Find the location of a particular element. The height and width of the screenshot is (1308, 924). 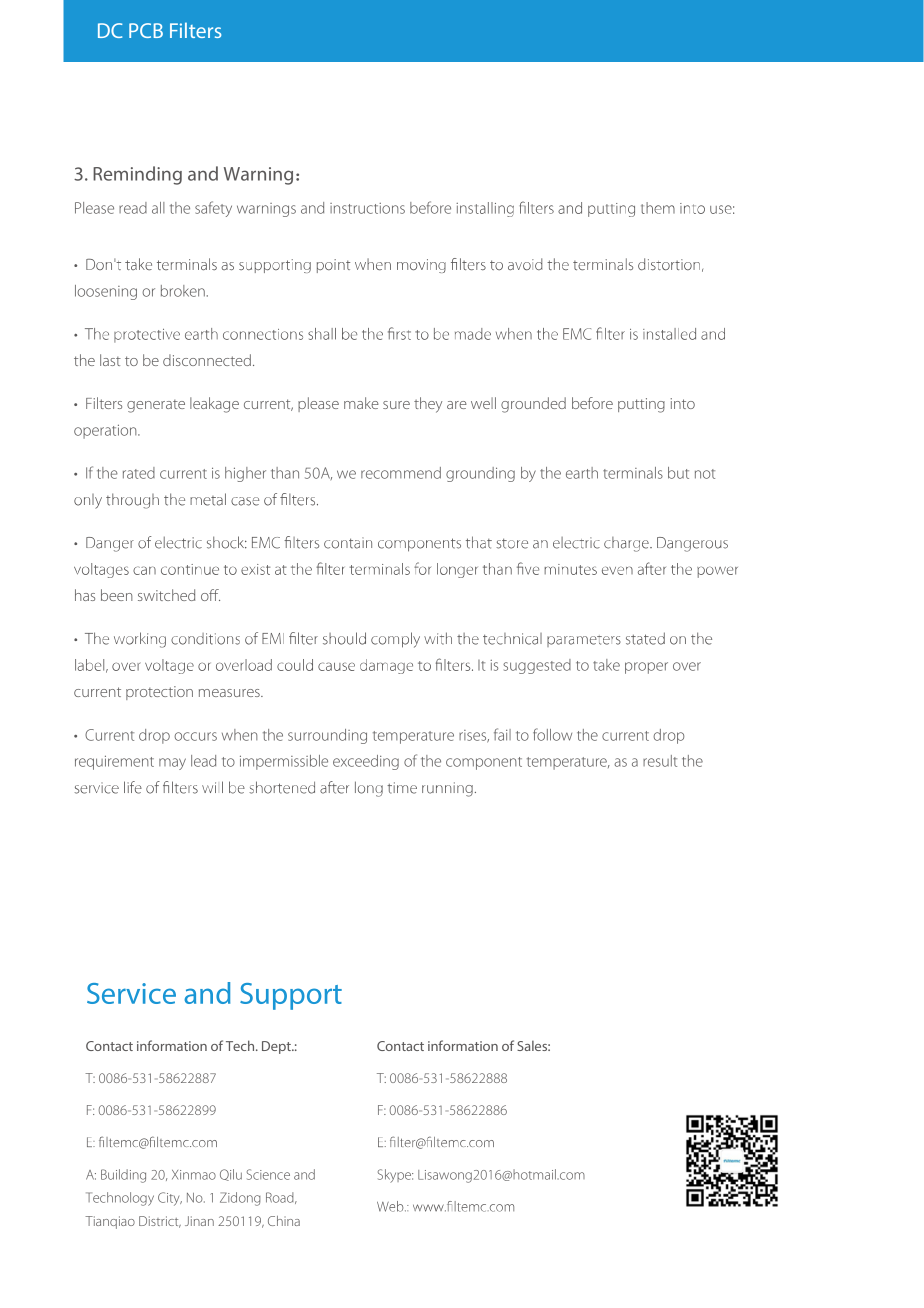

instructions is located at coordinates (367, 208).
